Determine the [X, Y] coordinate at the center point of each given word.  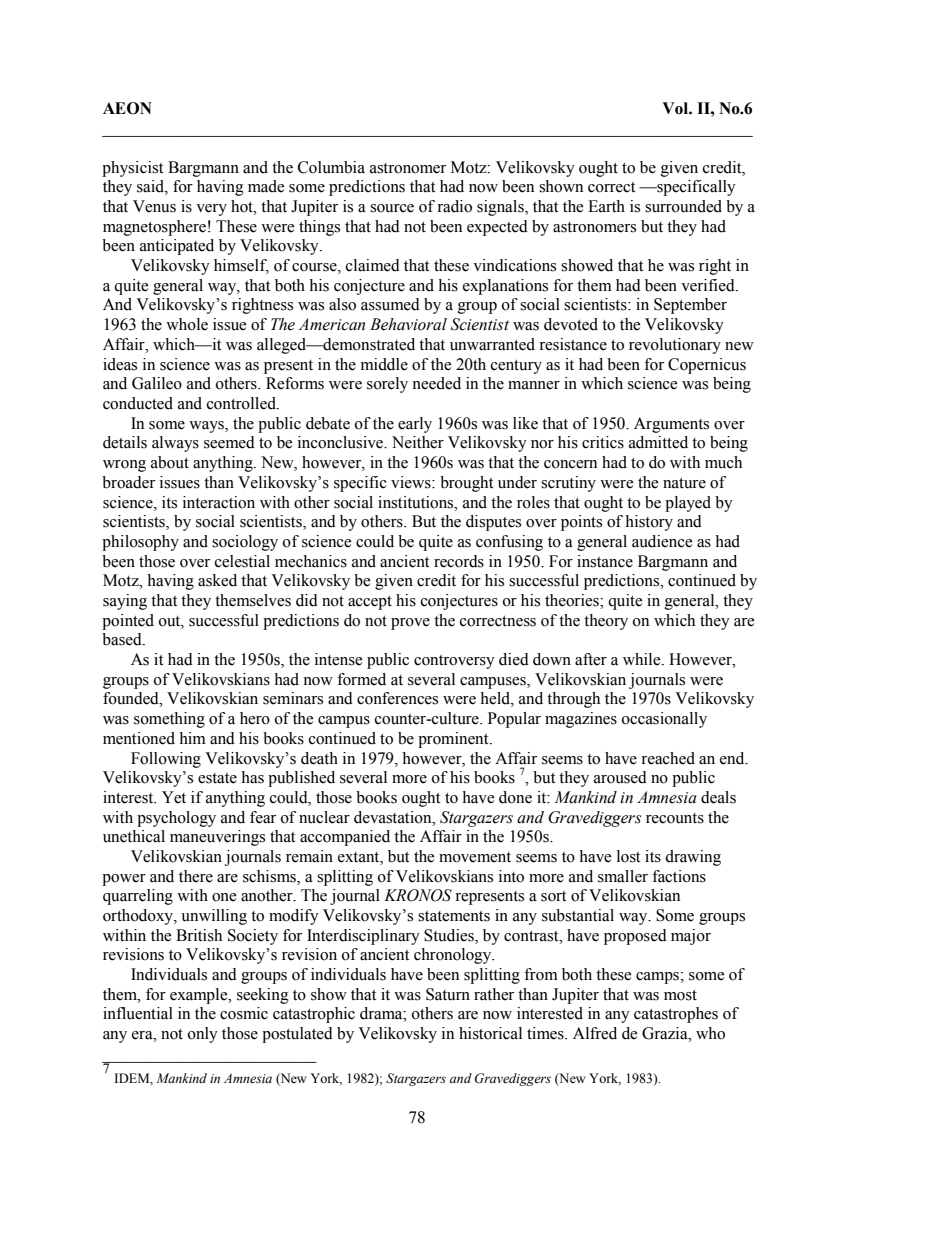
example [200, 996]
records [459, 561]
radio [454, 206]
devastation [394, 817]
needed [436, 383]
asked [217, 580]
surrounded [683, 206]
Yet [174, 797]
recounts [675, 818]
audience [662, 541]
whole [187, 324]
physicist [132, 169]
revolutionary [675, 346]
